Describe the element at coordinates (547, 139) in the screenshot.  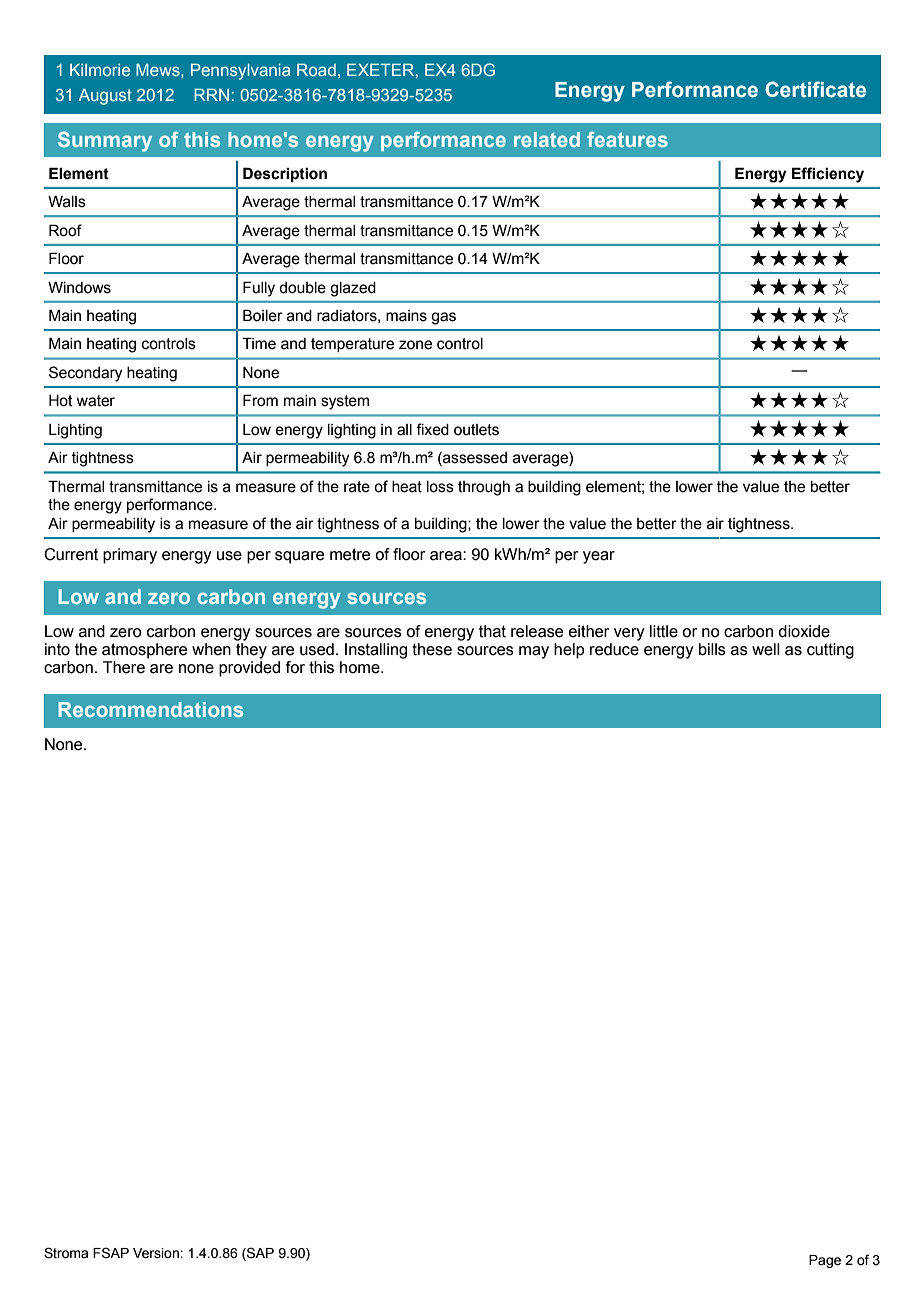
I see `related` at that location.
